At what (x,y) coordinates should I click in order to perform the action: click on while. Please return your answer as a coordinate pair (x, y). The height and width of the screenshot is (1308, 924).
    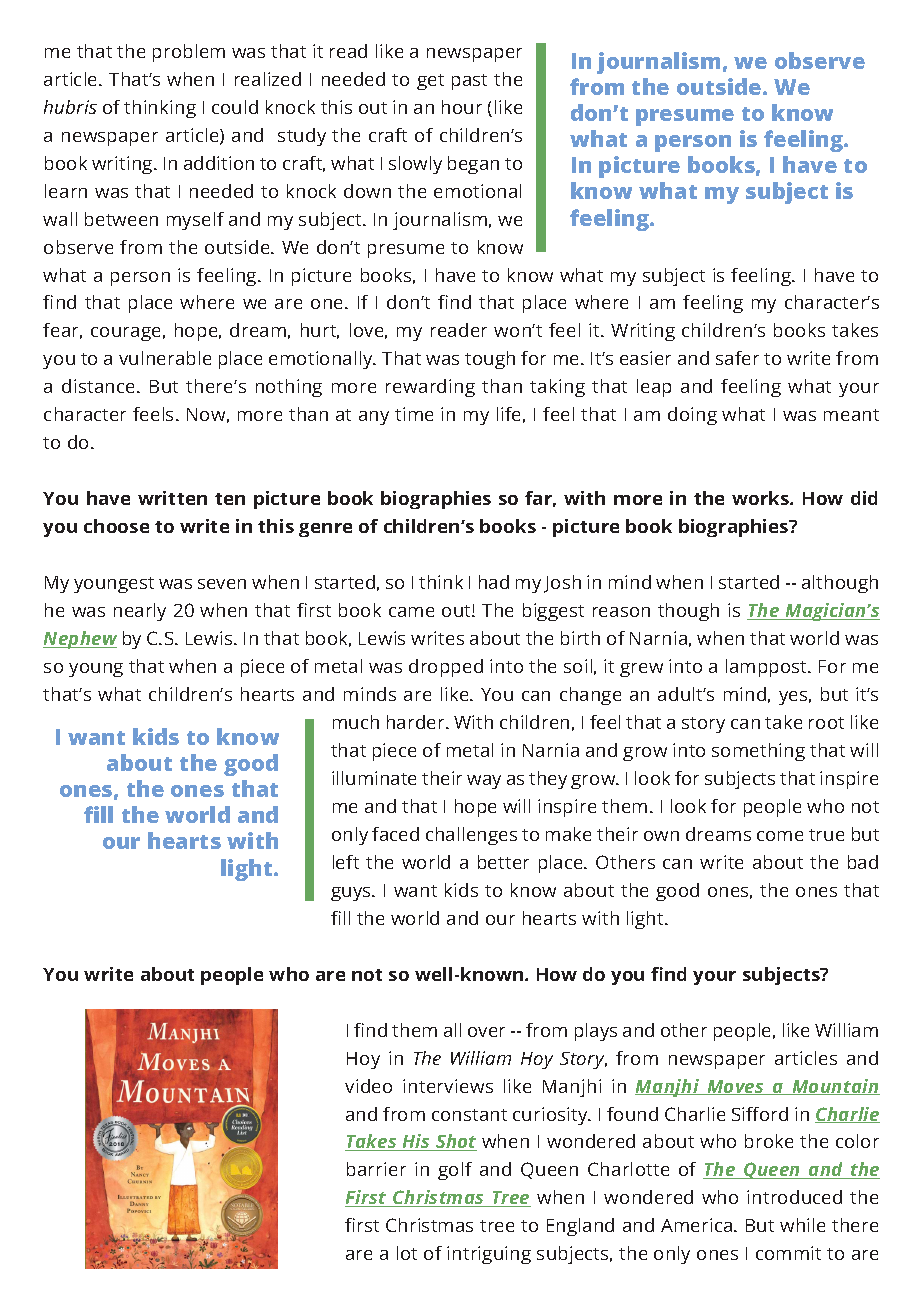
    Looking at the image, I should click on (802, 1225).
